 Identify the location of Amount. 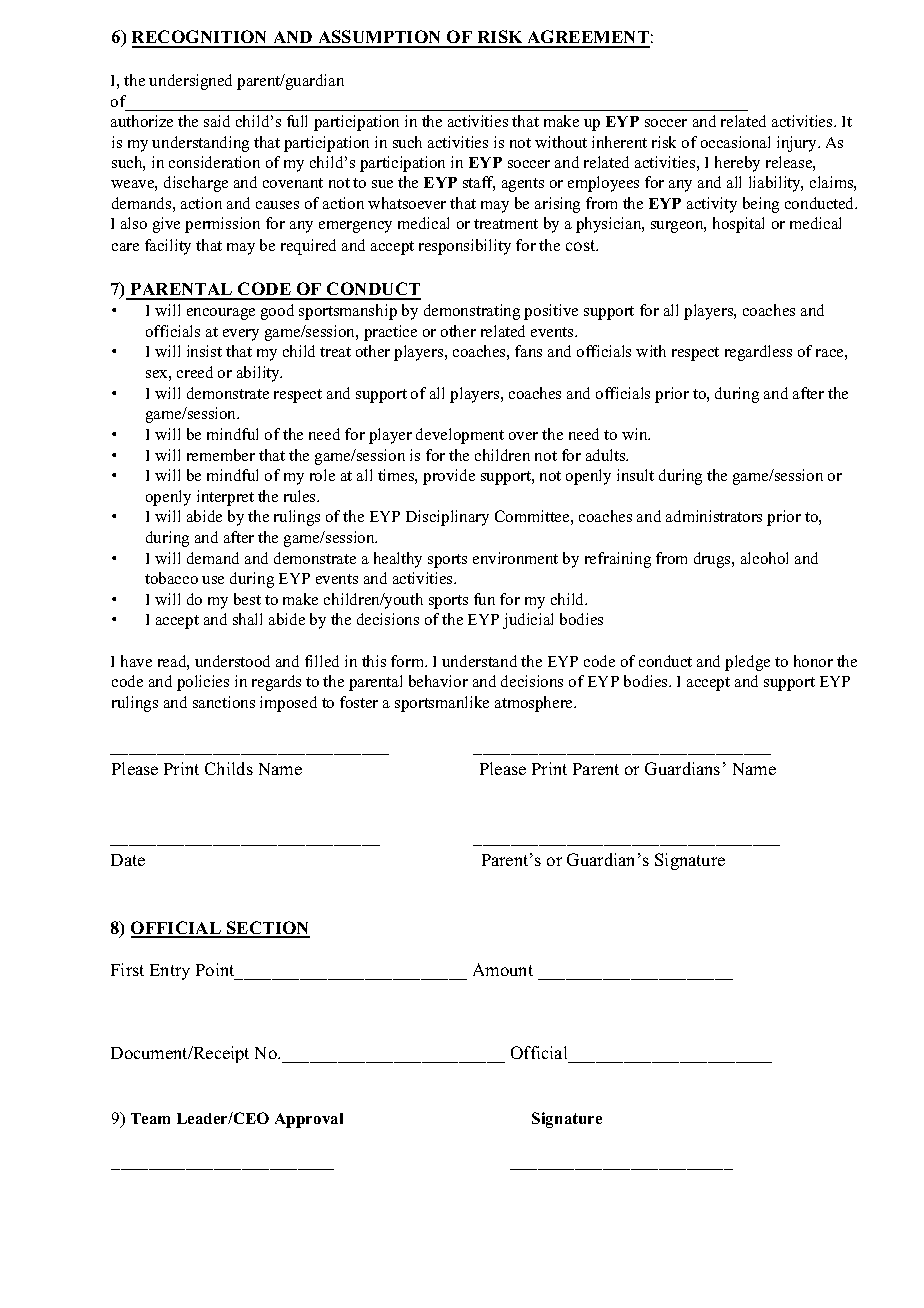
(503, 969).
